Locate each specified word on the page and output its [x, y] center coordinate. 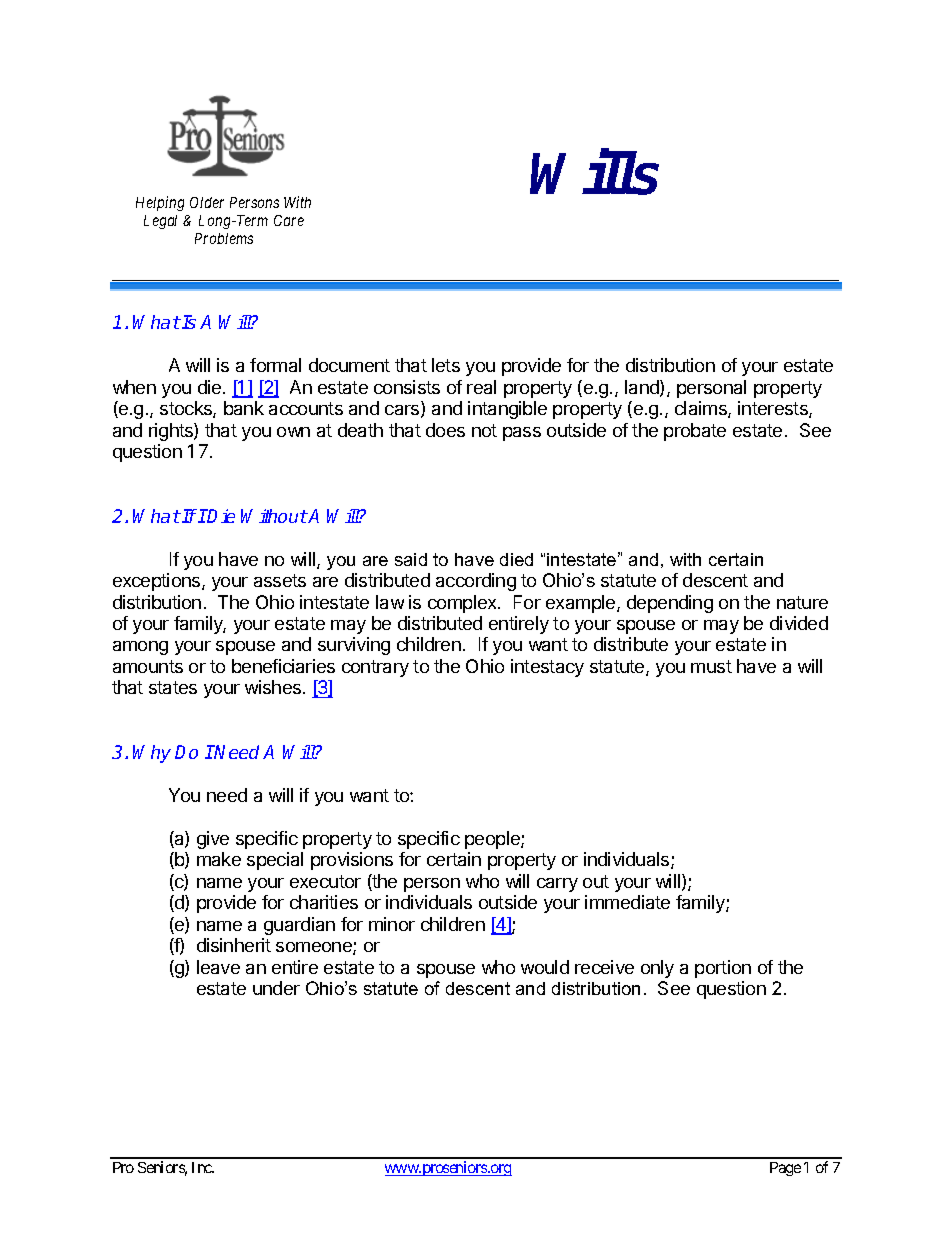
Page [785, 1169]
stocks [187, 409]
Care [289, 220]
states [173, 687]
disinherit [234, 945]
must [711, 666]
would [545, 967]
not [484, 430]
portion [723, 969]
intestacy [547, 668]
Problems [224, 238]
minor [392, 924]
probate [695, 432]
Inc [203, 1167]
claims [702, 409]
